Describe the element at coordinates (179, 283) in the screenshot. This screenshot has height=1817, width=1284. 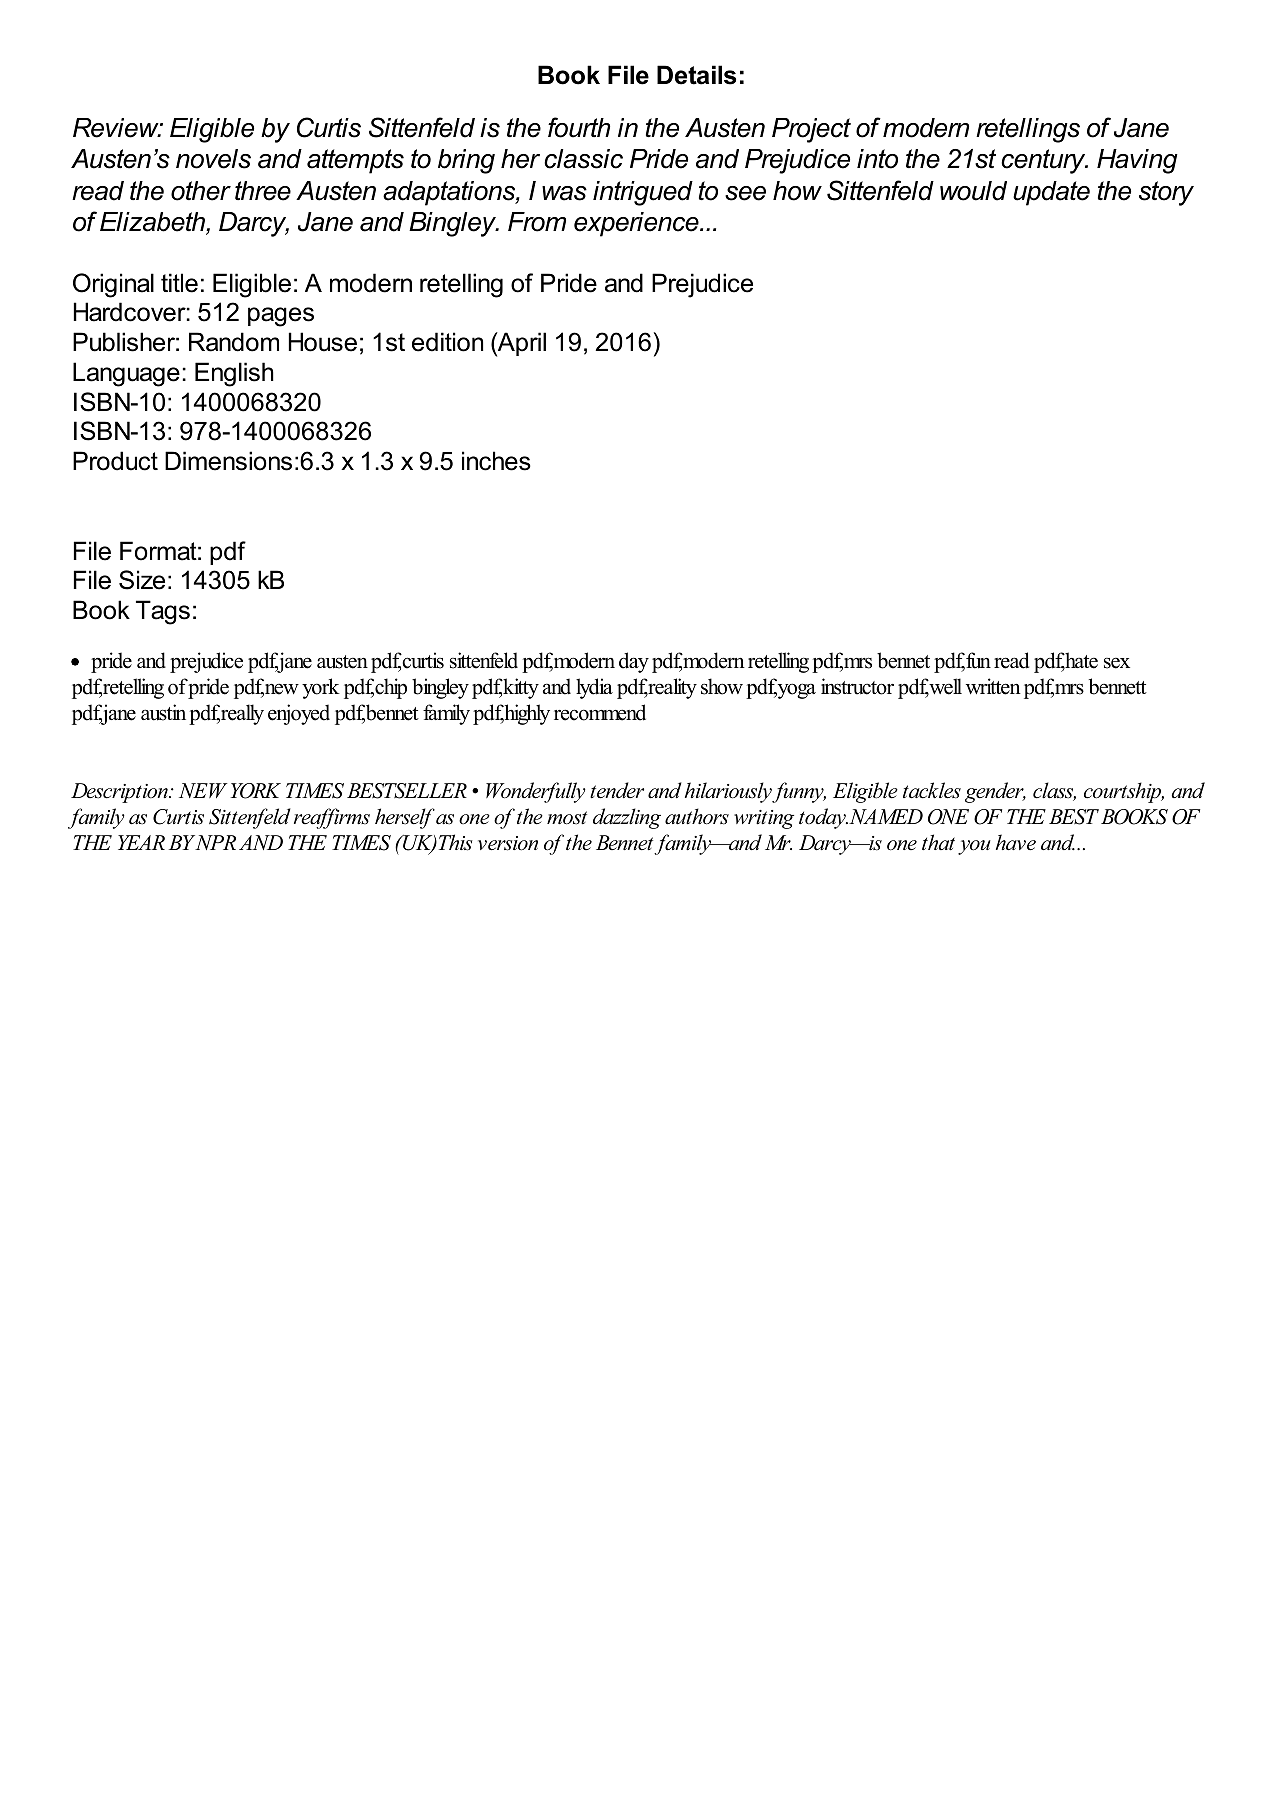
I see `title` at that location.
